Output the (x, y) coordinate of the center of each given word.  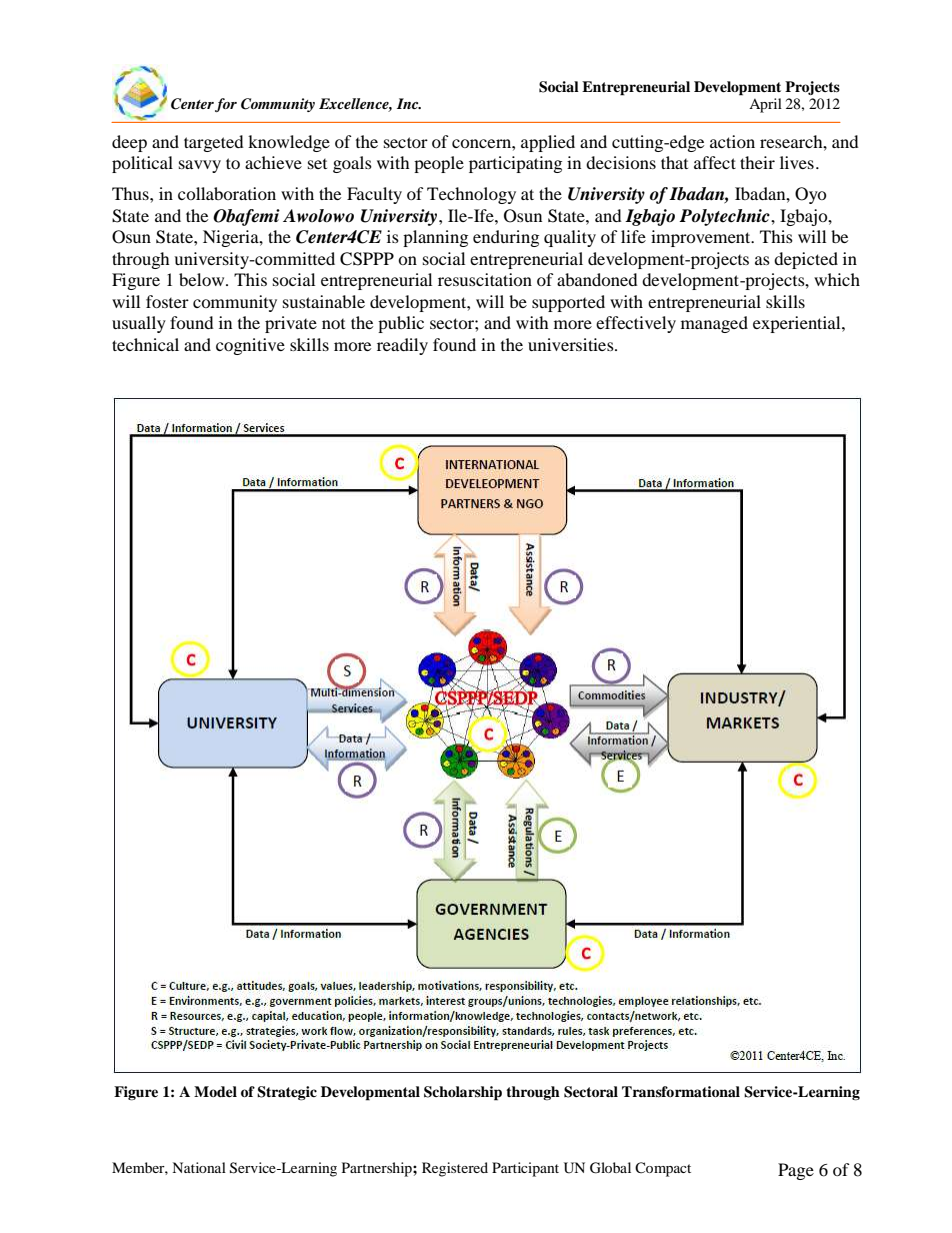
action (732, 141)
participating (515, 164)
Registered (455, 1169)
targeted (214, 143)
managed (714, 324)
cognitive (250, 346)
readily (402, 346)
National (199, 1167)
